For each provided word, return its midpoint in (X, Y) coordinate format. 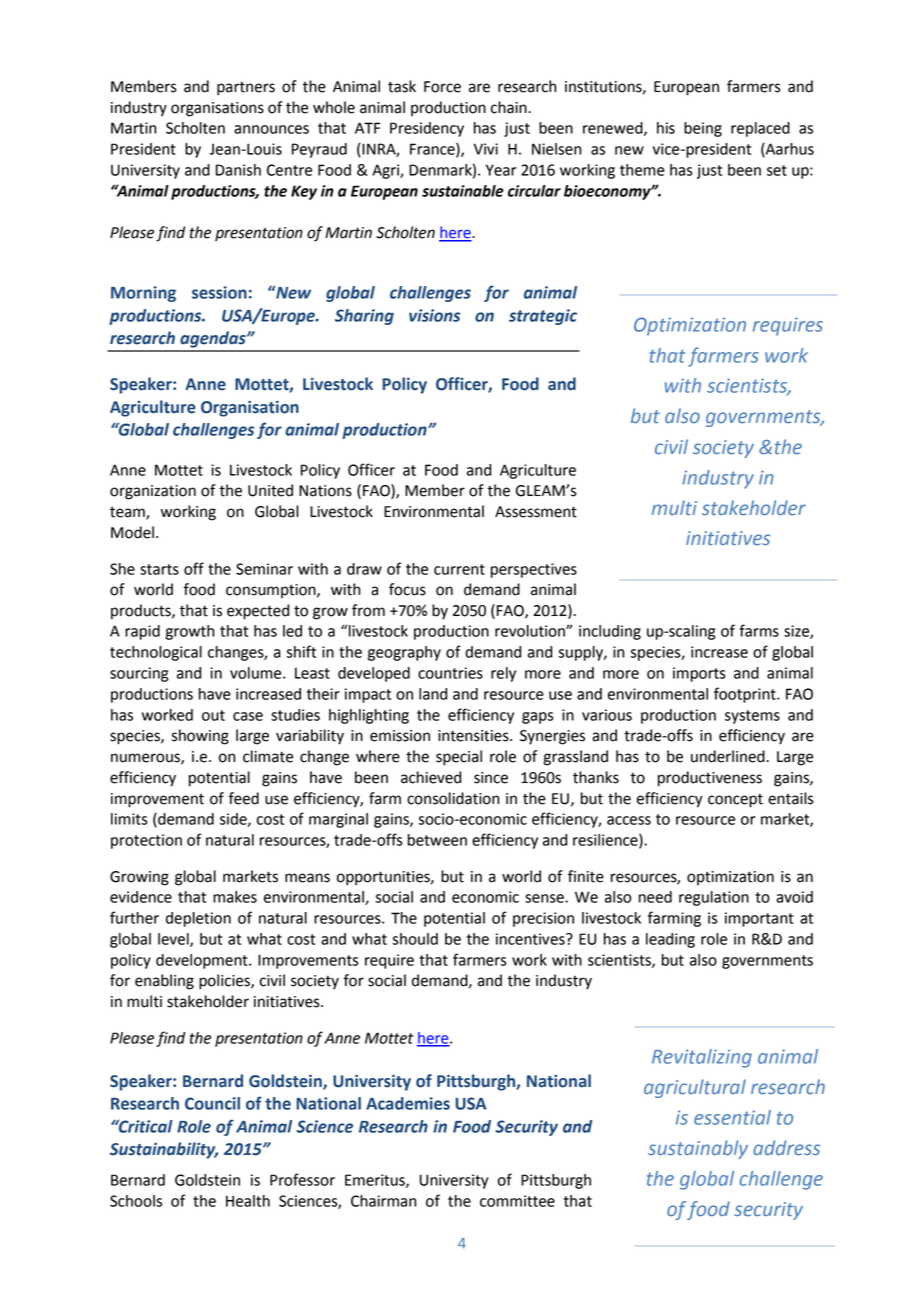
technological (156, 653)
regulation (714, 898)
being (703, 129)
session (219, 292)
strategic (543, 317)
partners (246, 89)
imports (699, 674)
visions (434, 315)
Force (442, 87)
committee (517, 1201)
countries (450, 673)
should (415, 939)
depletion (198, 919)
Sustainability (164, 1150)
